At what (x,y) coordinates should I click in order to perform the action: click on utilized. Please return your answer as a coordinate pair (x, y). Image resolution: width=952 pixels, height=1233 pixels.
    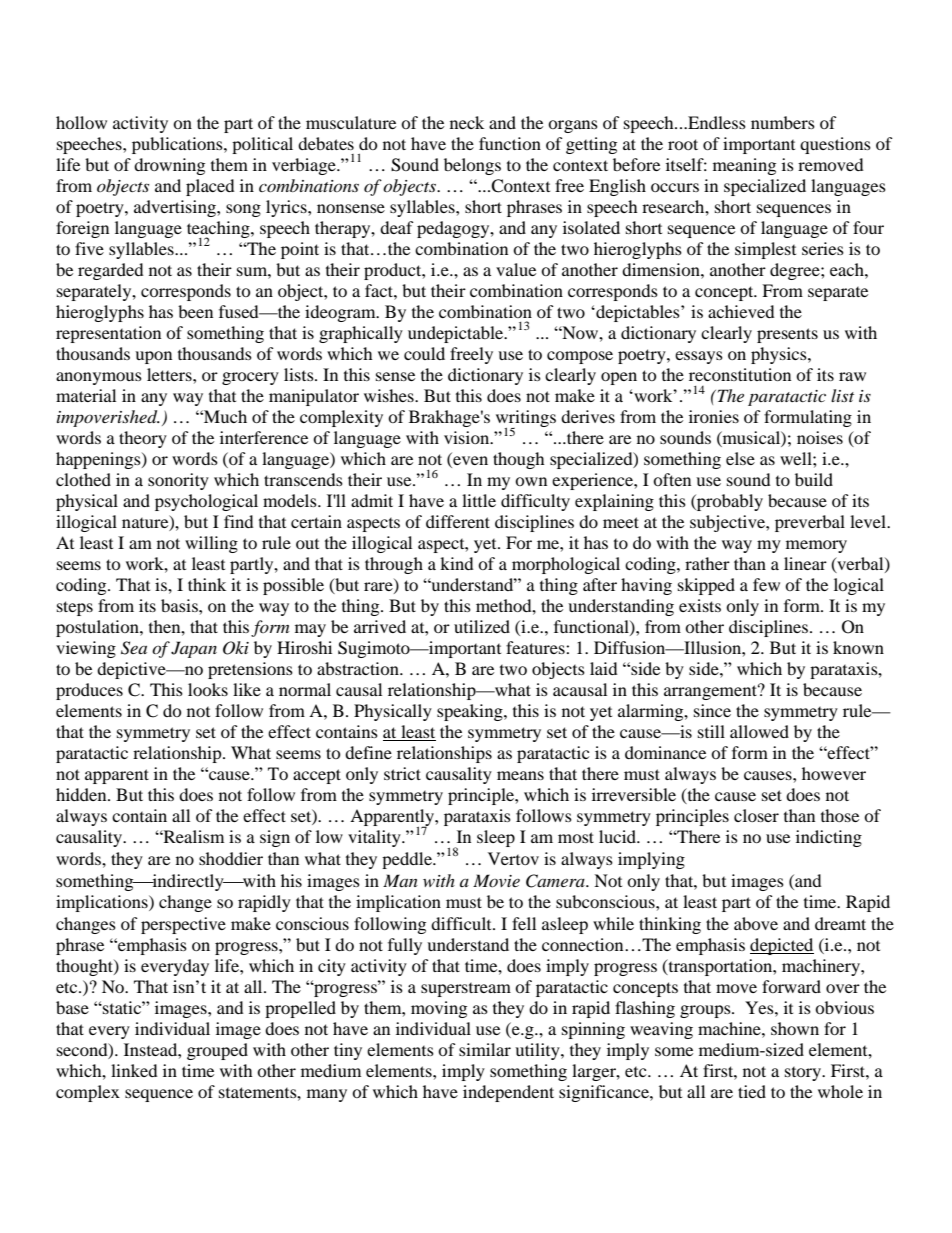
    Looking at the image, I should click on (482, 626).
